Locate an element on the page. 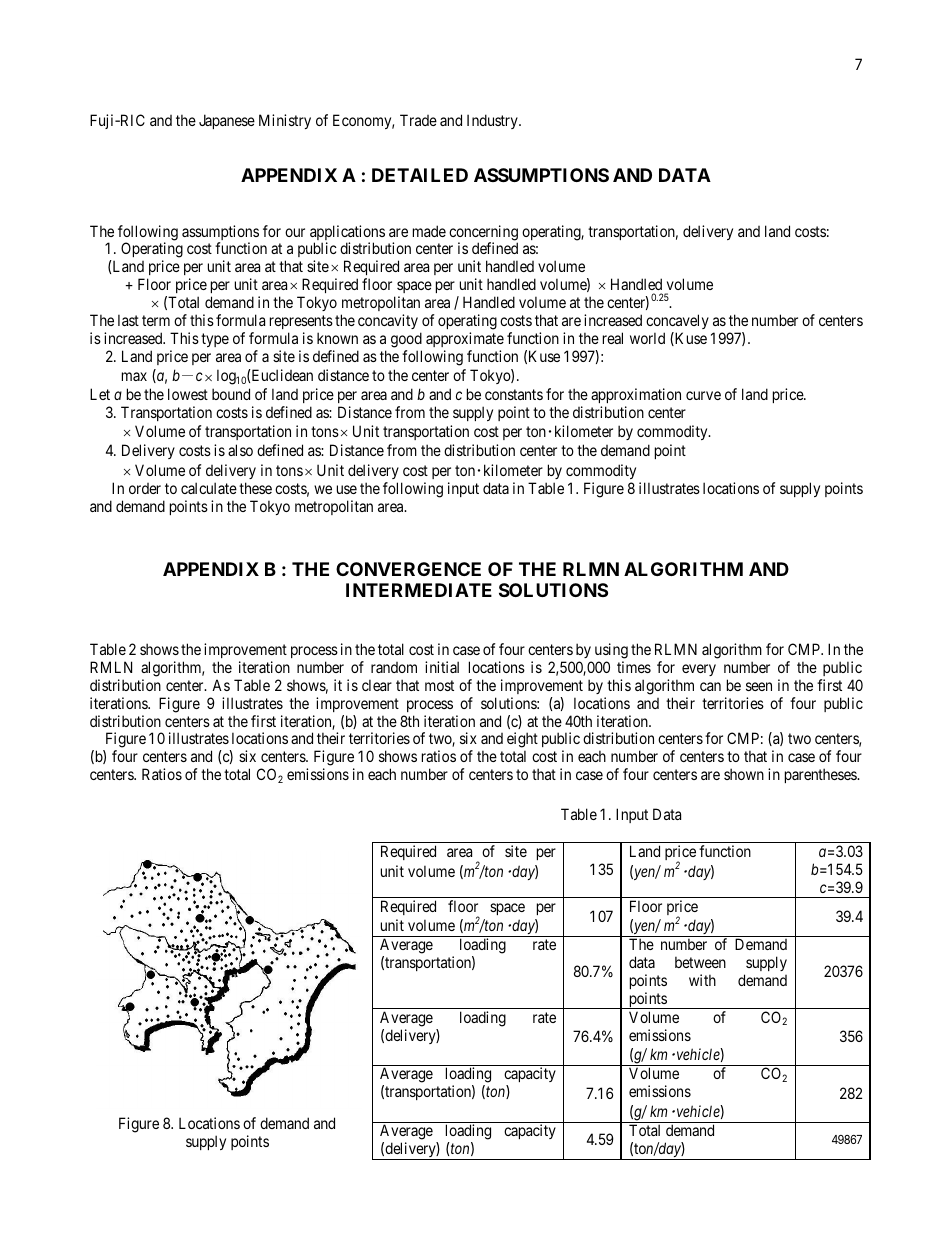 This image has width=952, height=1233. Japanese is located at coordinates (227, 121).
